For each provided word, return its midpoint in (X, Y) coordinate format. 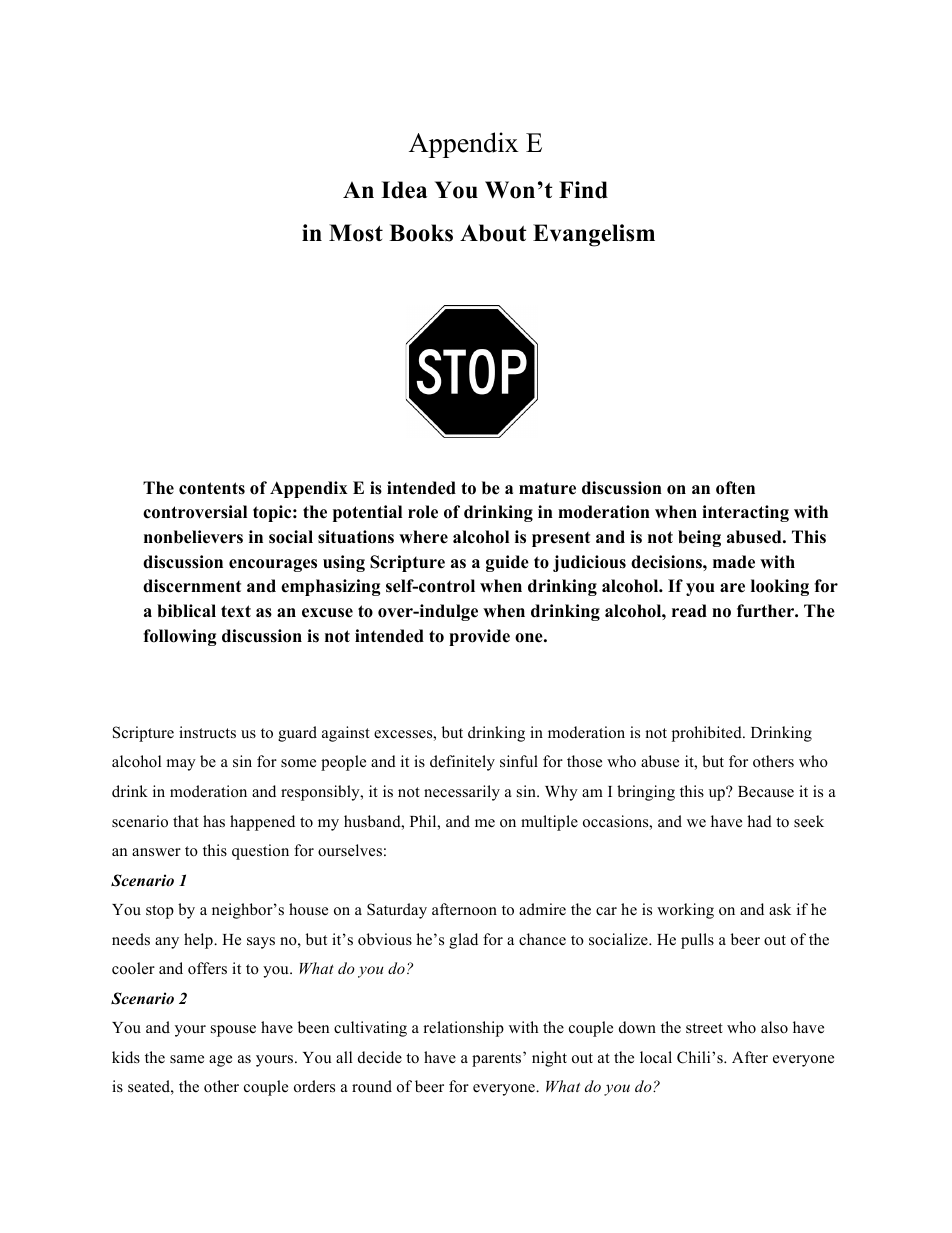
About (493, 233)
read (689, 611)
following (180, 637)
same (187, 1059)
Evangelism (594, 235)
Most (356, 233)
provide (479, 637)
